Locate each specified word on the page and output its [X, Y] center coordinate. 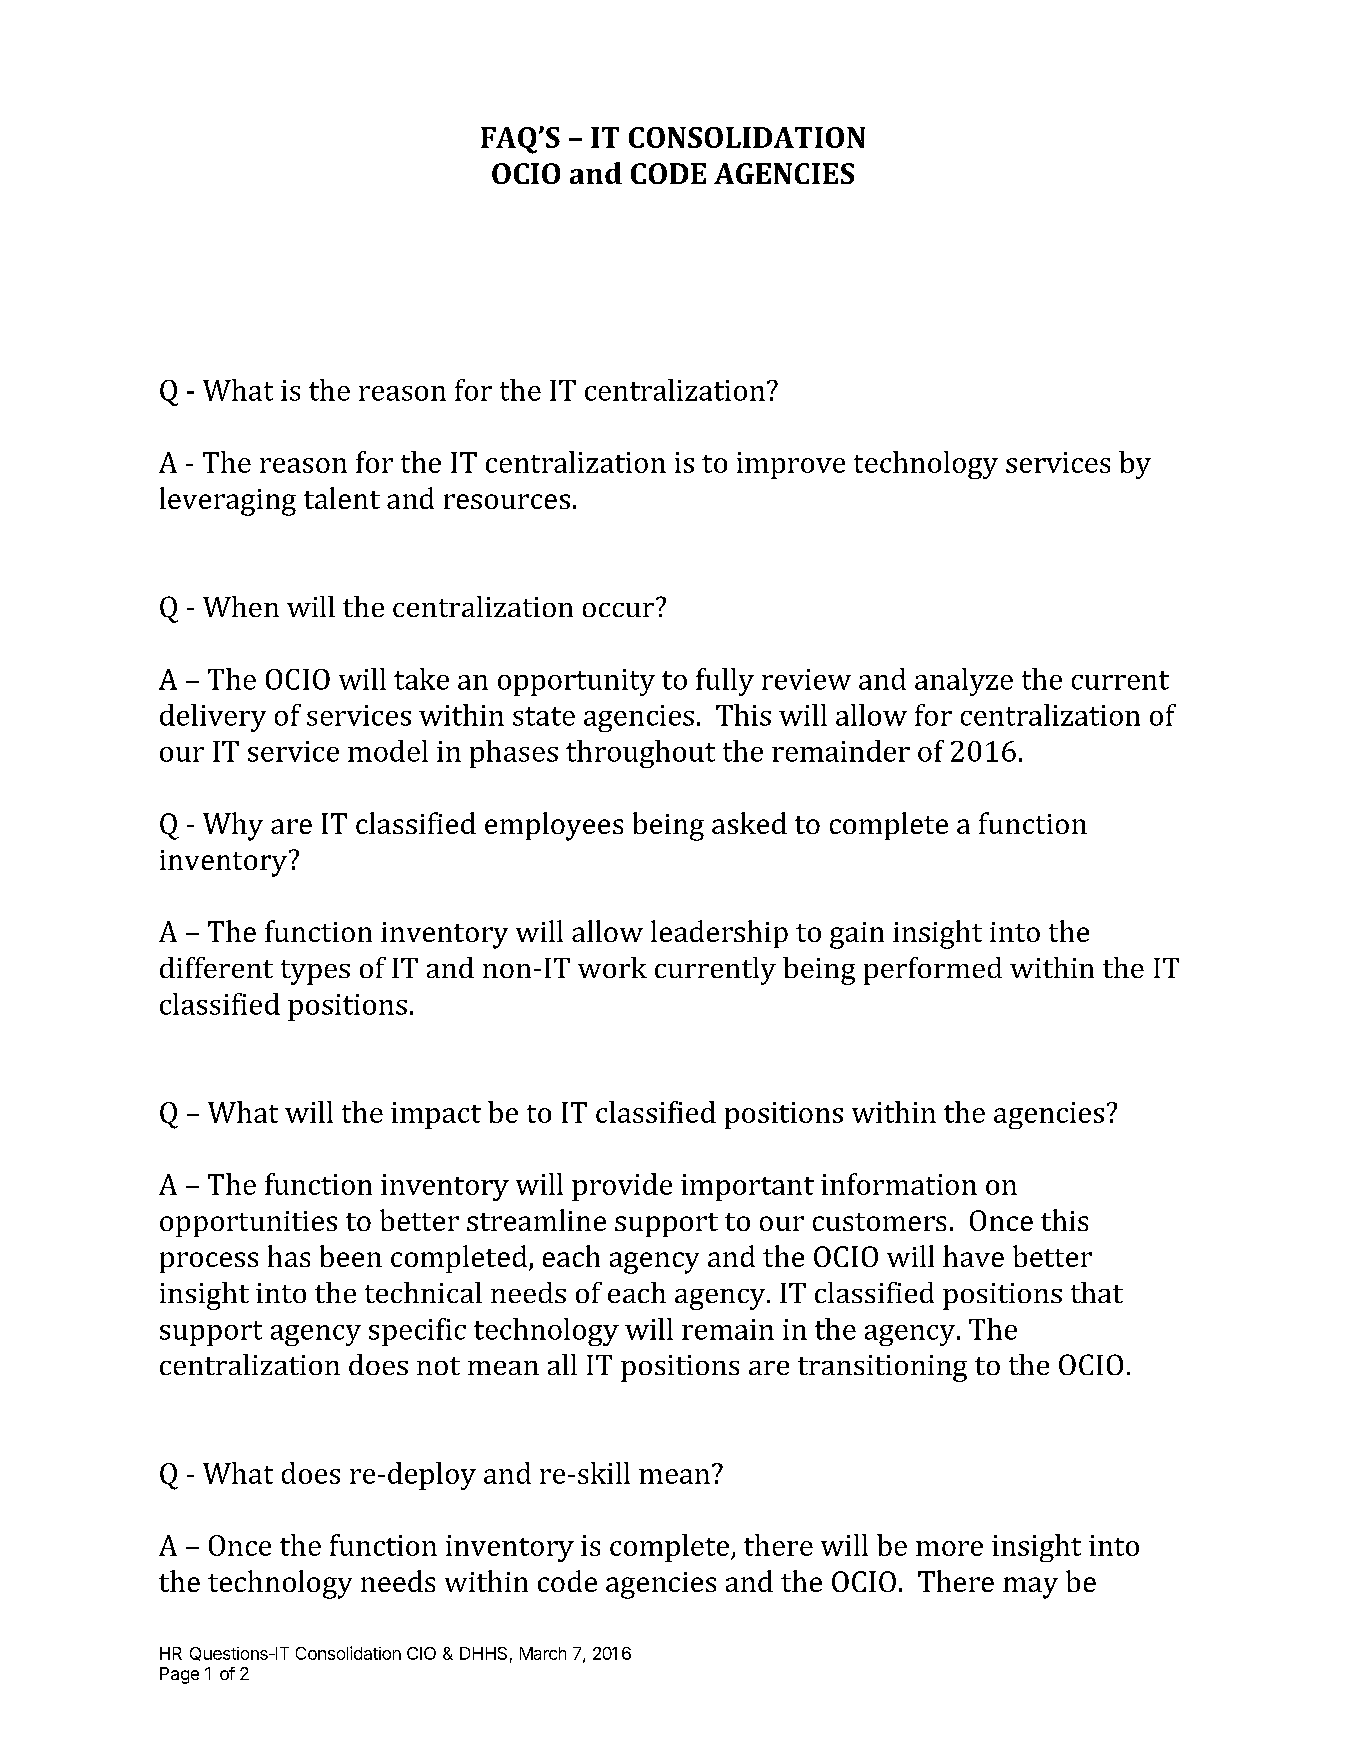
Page [179, 1675]
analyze [964, 682]
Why [233, 826]
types [315, 972]
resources [507, 501]
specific [417, 1332]
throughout [640, 754]
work [612, 967]
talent [342, 498]
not [438, 1366]
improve [791, 465]
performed [933, 971]
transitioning [882, 1368]
